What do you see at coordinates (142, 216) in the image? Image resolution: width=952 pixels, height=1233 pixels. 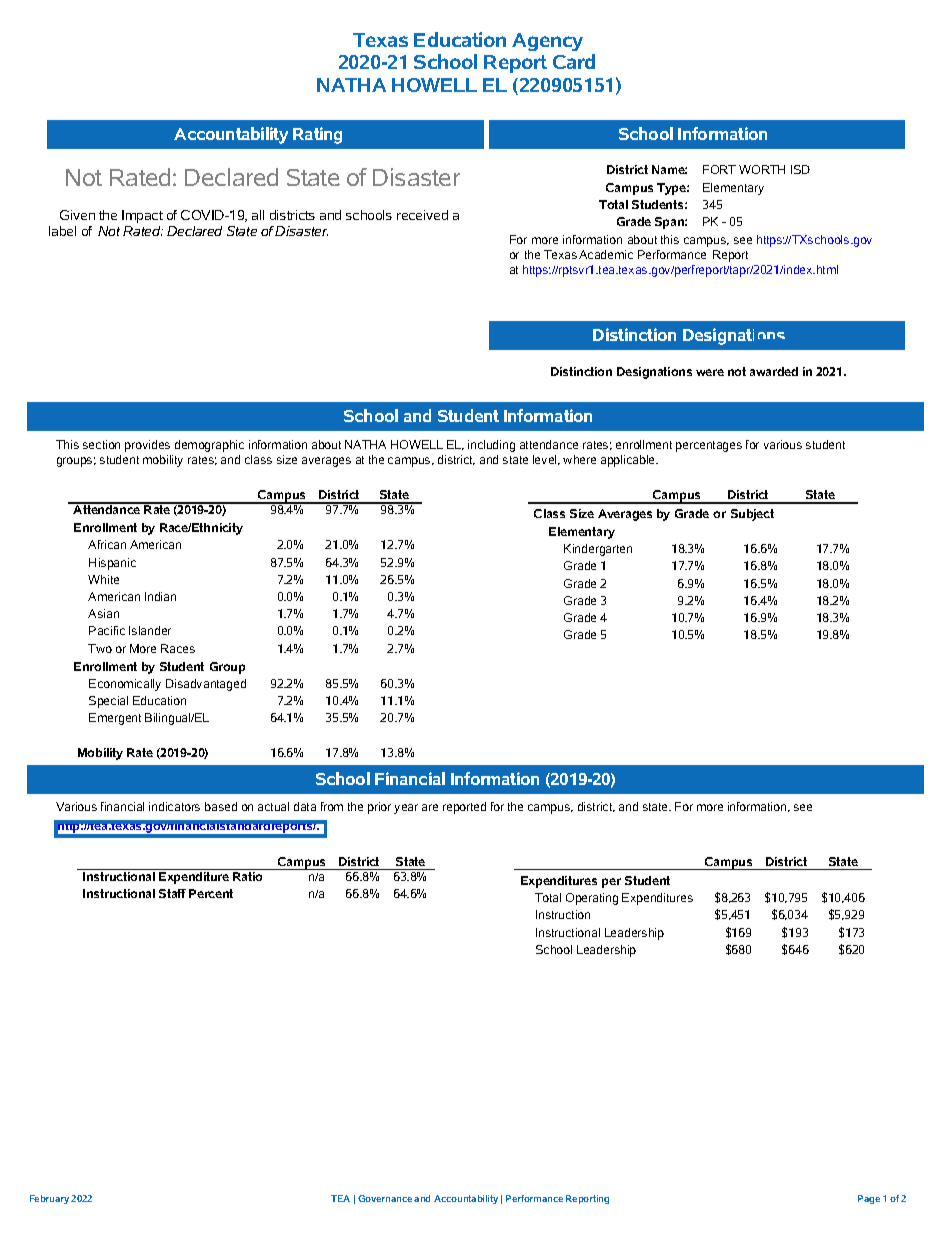 I see `Impact` at bounding box center [142, 216].
